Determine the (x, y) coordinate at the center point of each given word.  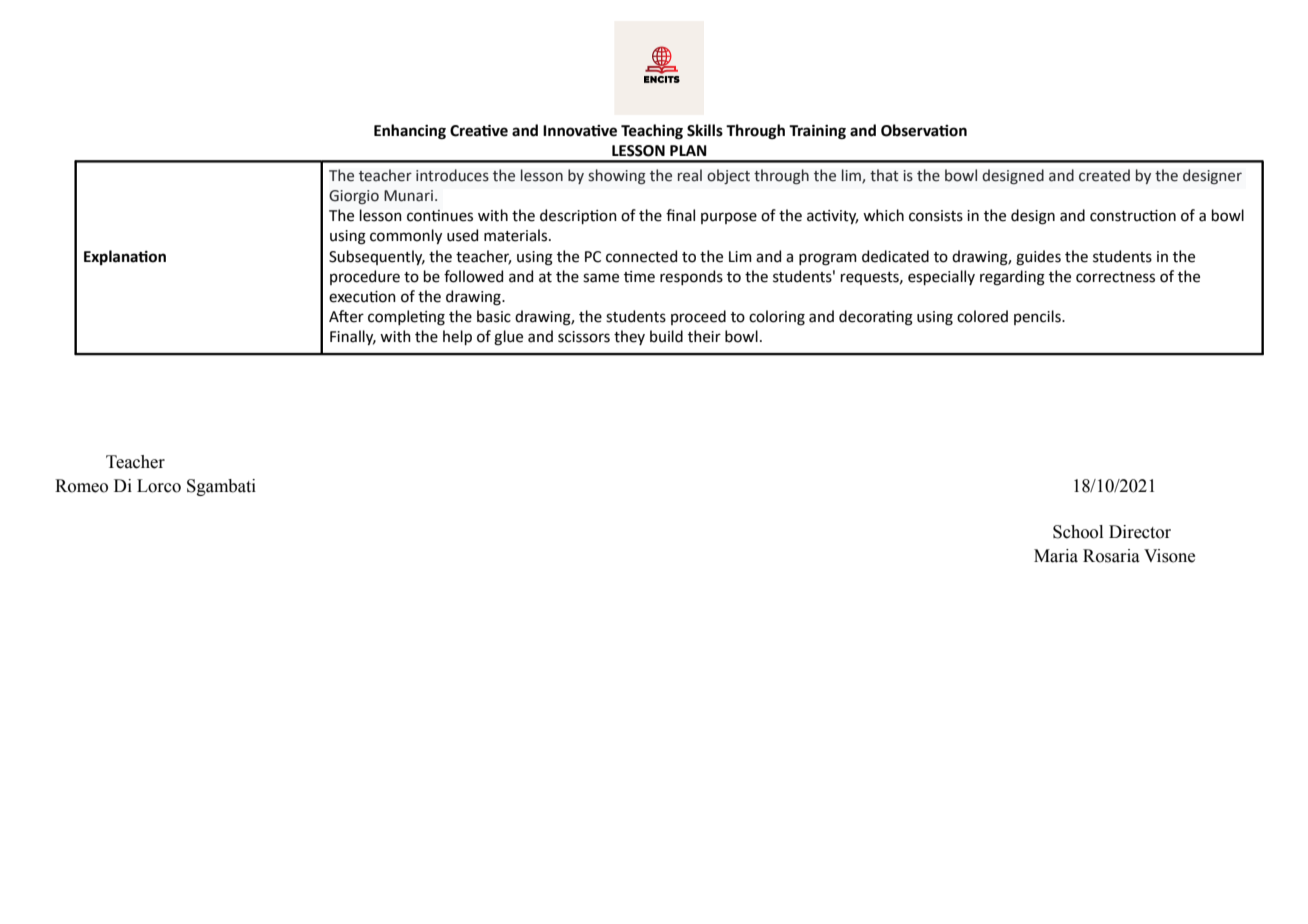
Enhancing (410, 132)
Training (817, 132)
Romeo (81, 486)
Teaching (652, 132)
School (1078, 532)
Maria (1056, 556)
